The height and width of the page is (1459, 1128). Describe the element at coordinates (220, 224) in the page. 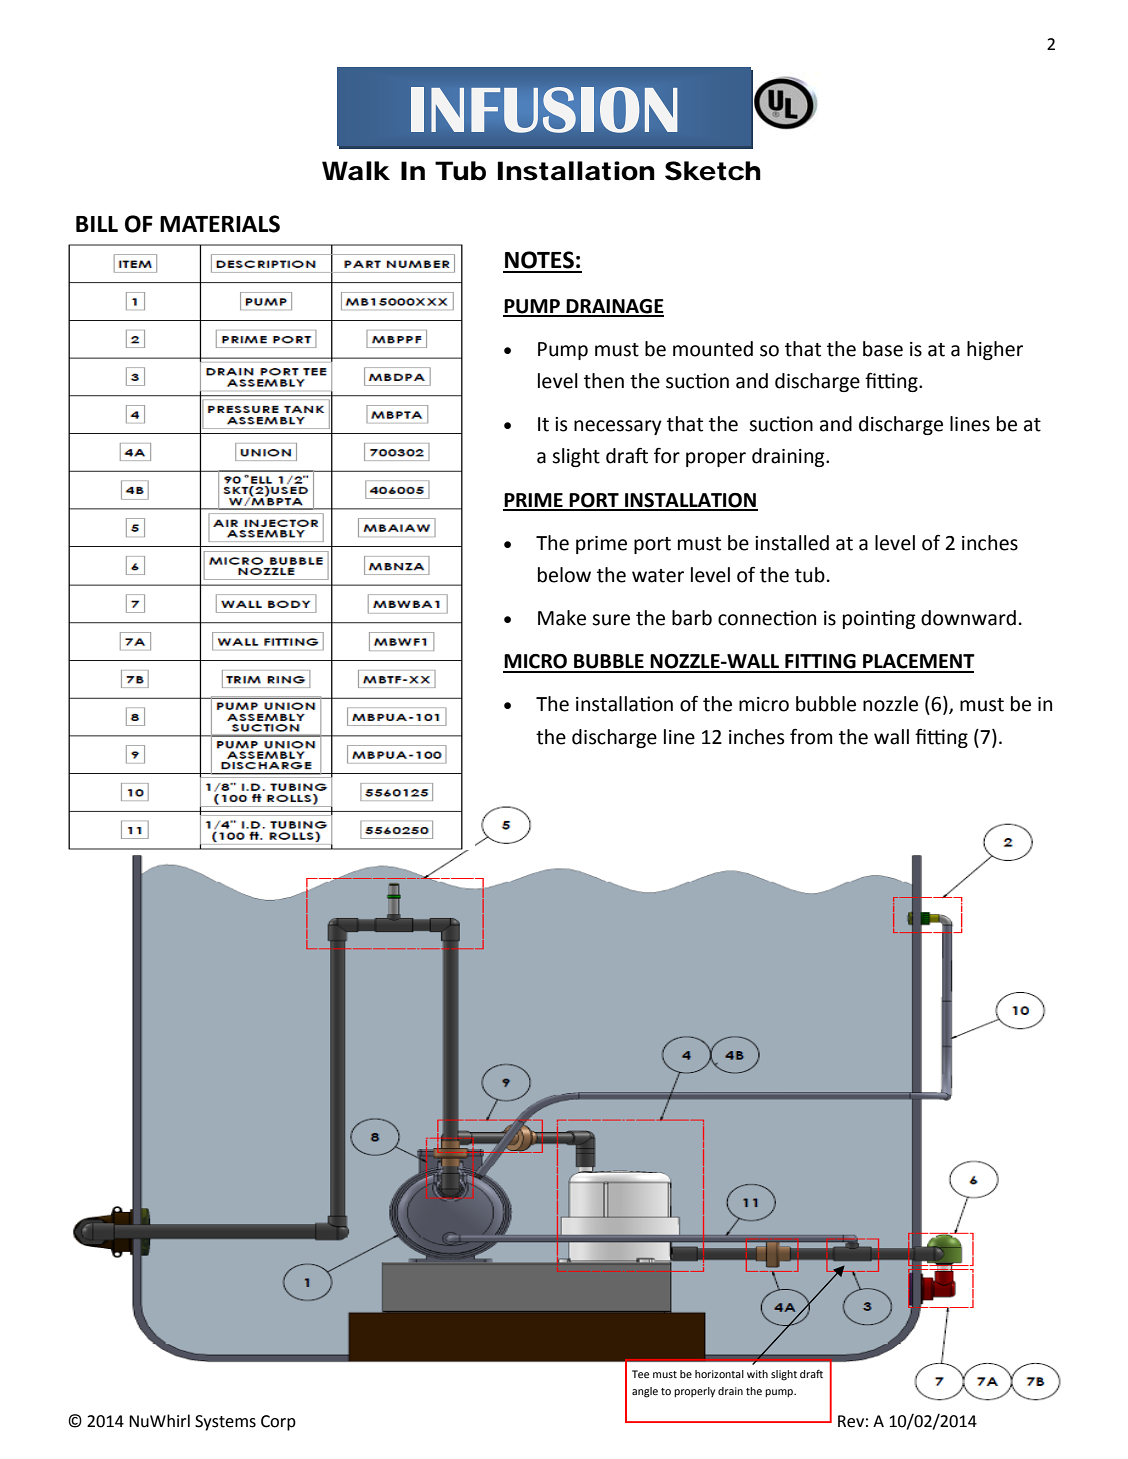

I see `MATERIALS` at that location.
